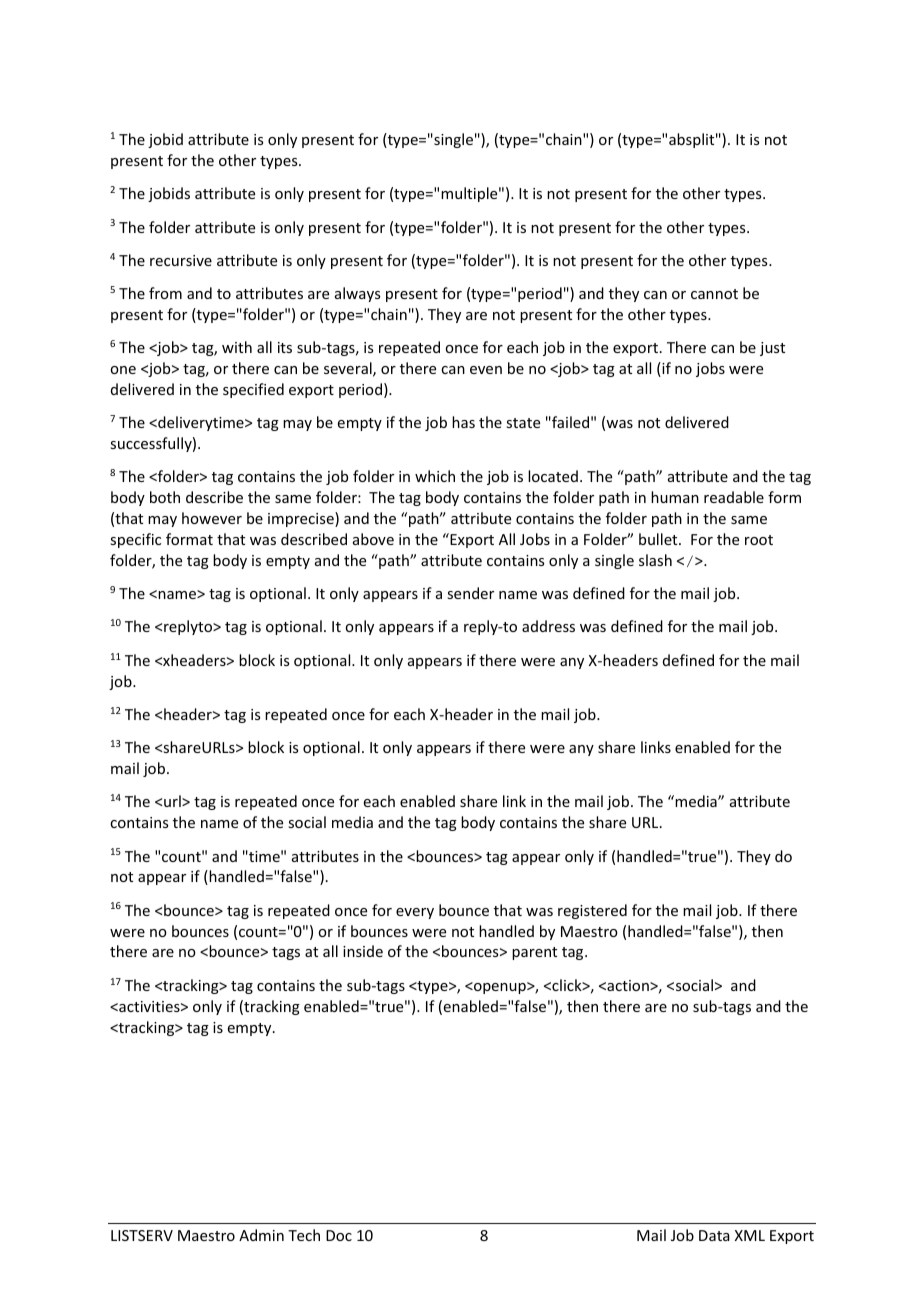  I want to click on Data, so click(714, 1235).
